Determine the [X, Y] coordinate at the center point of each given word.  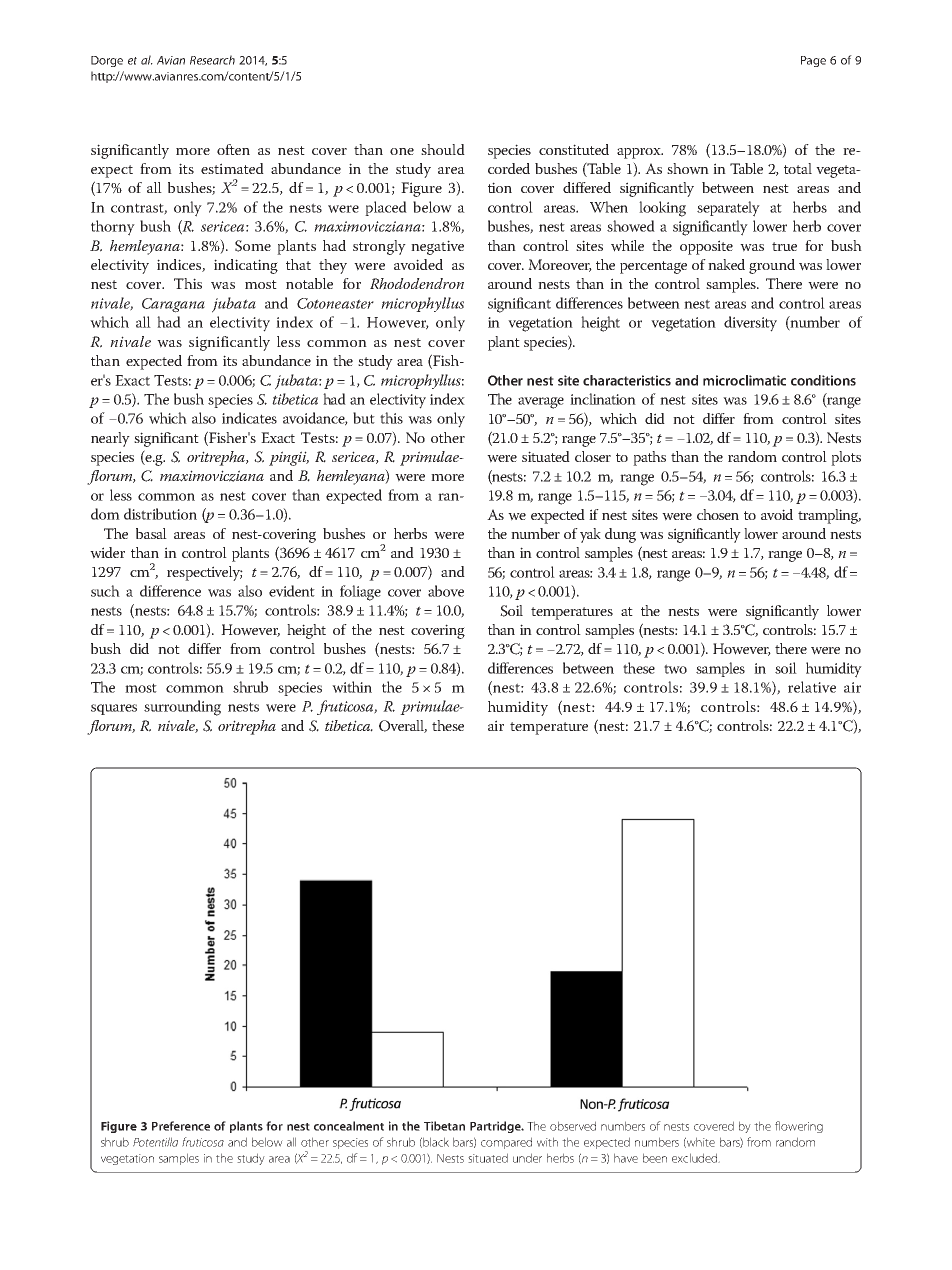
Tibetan [444, 1126]
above [446, 591]
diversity [750, 324]
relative [812, 687]
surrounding [182, 708]
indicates [249, 418]
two [675, 669]
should [443, 149]
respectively [205, 573]
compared [506, 1143]
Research [212, 60]
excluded [696, 1158]
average [541, 403]
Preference [181, 1126]
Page [813, 61]
